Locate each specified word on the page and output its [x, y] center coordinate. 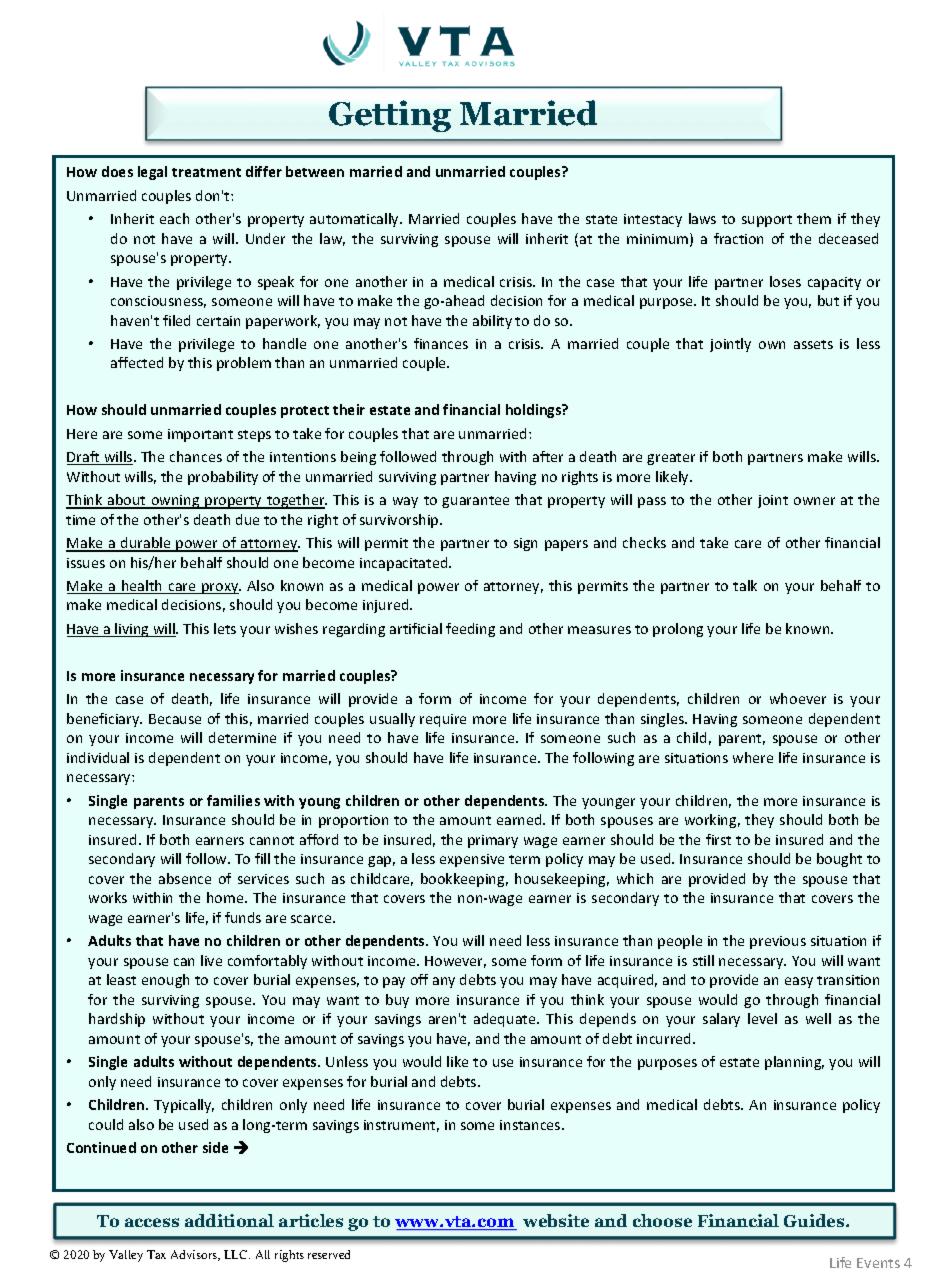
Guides [815, 1220]
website [556, 1220]
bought [839, 860]
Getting [390, 116]
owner [814, 501]
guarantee [475, 502]
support [767, 221]
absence [185, 878]
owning [176, 502]
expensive [472, 860]
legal [152, 173]
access [152, 1222]
